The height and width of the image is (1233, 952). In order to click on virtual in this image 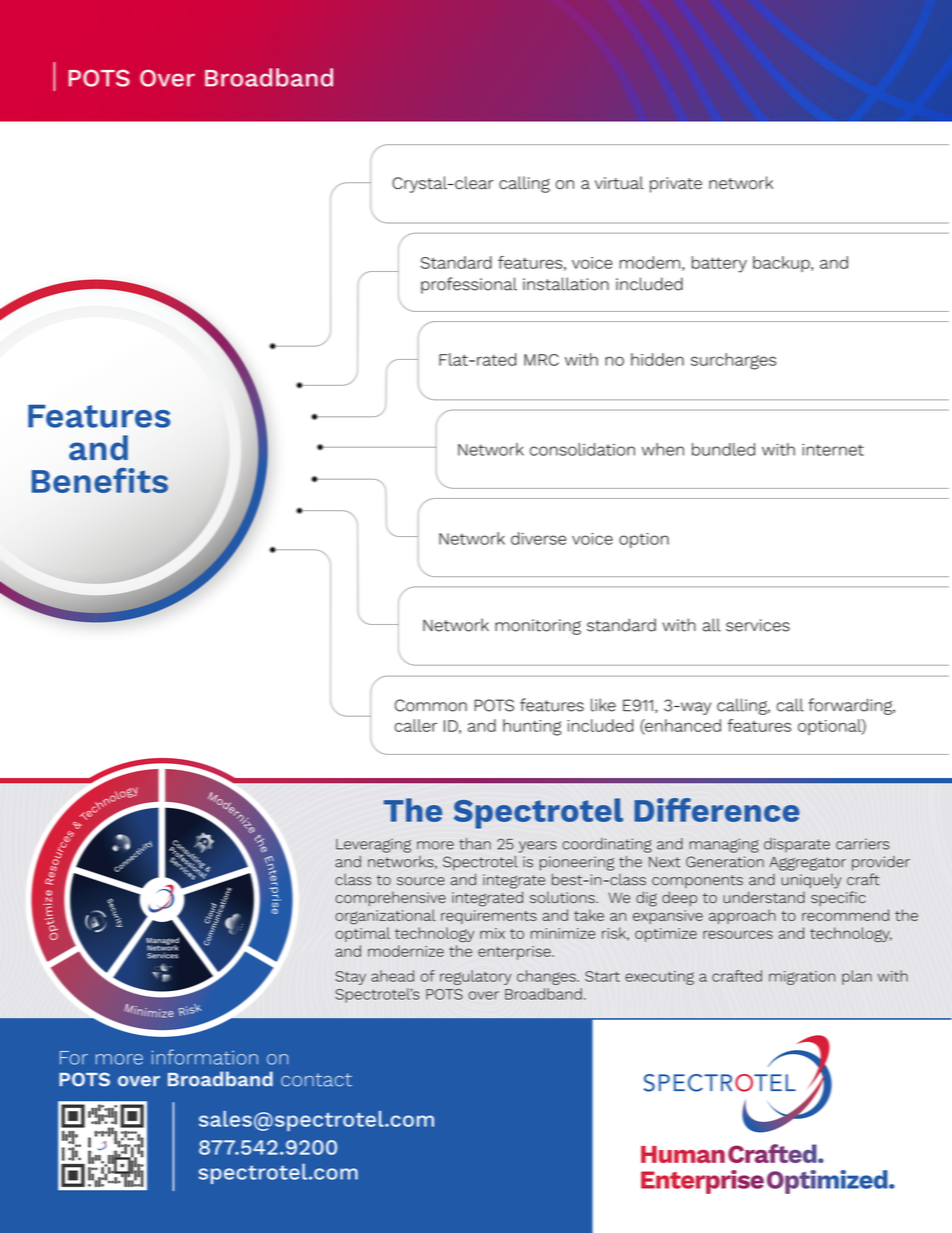, I will do `click(619, 183)`.
